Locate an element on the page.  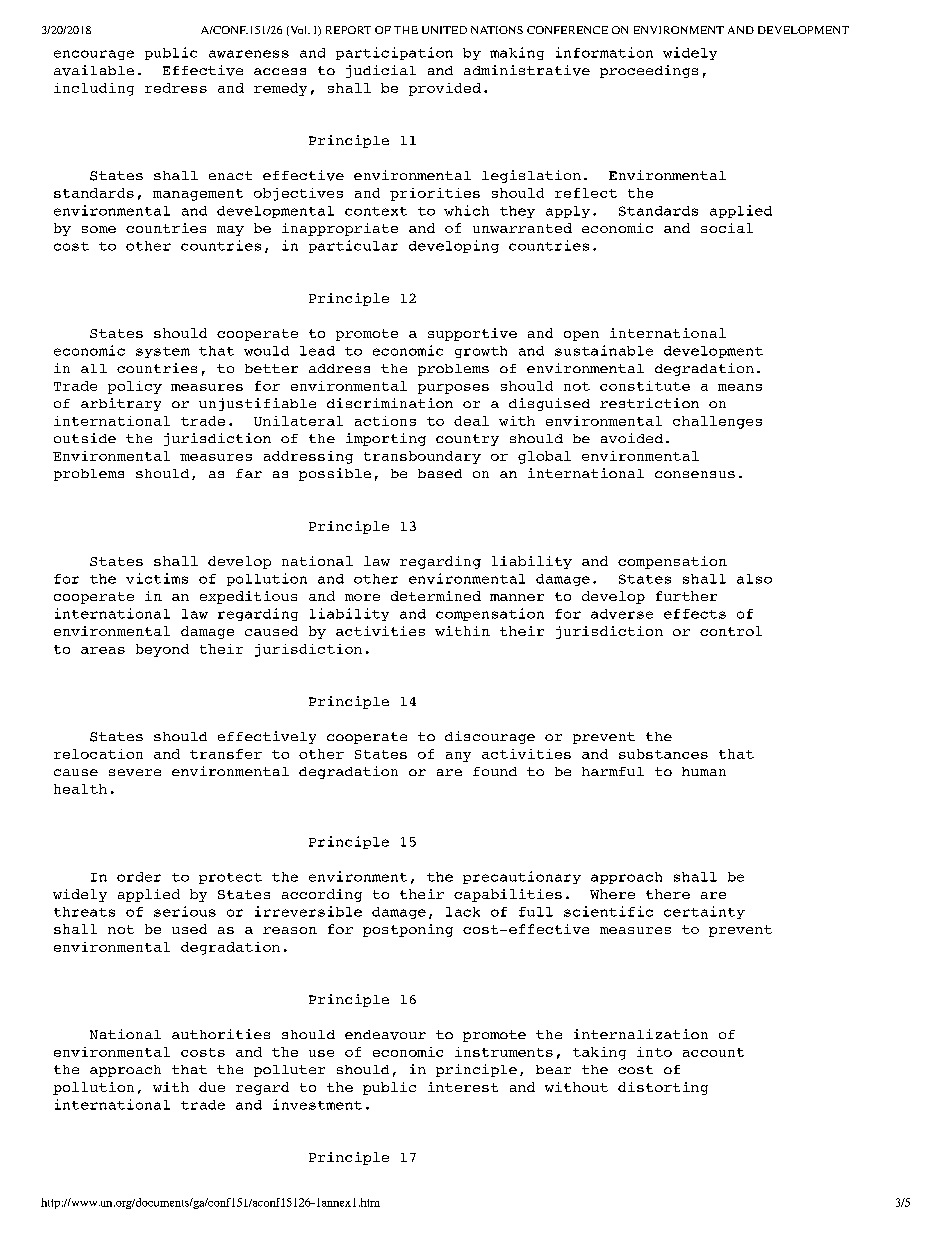
restriction is located at coordinates (649, 403).
